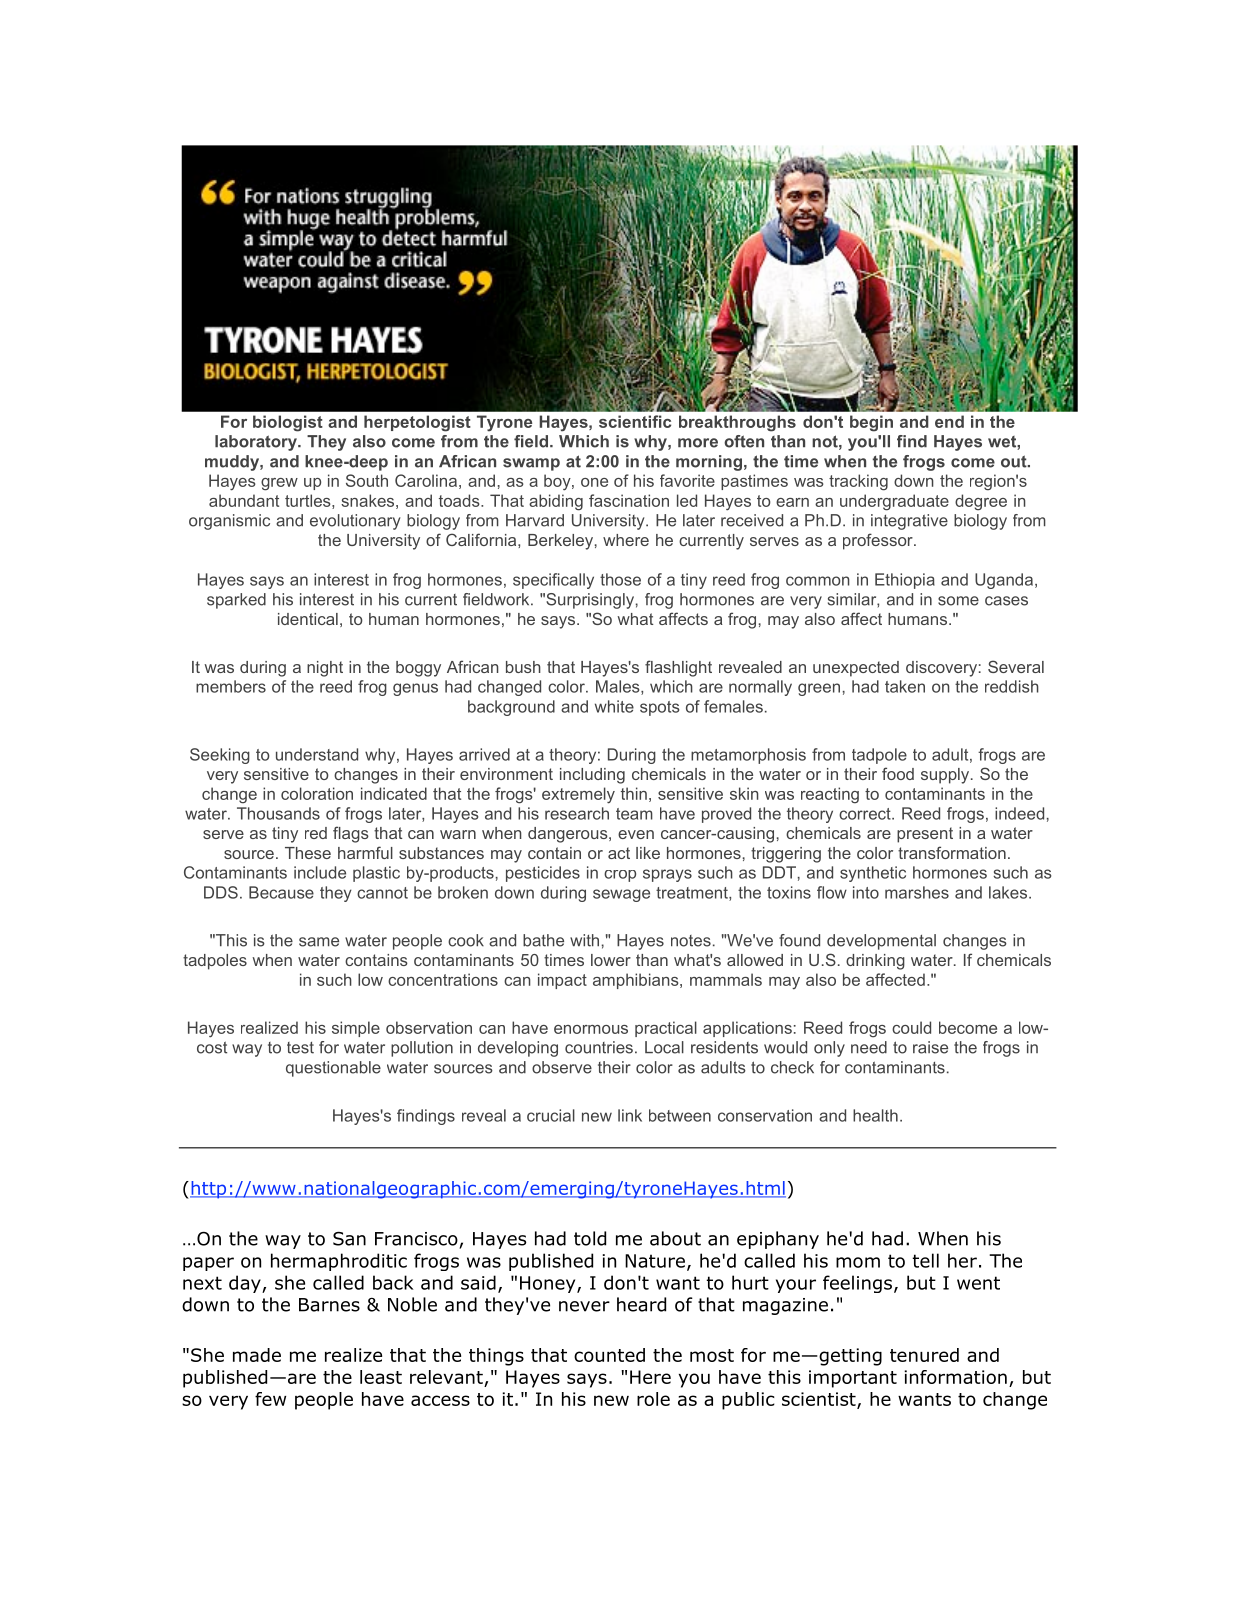  I want to click on made, so click(257, 1355).
